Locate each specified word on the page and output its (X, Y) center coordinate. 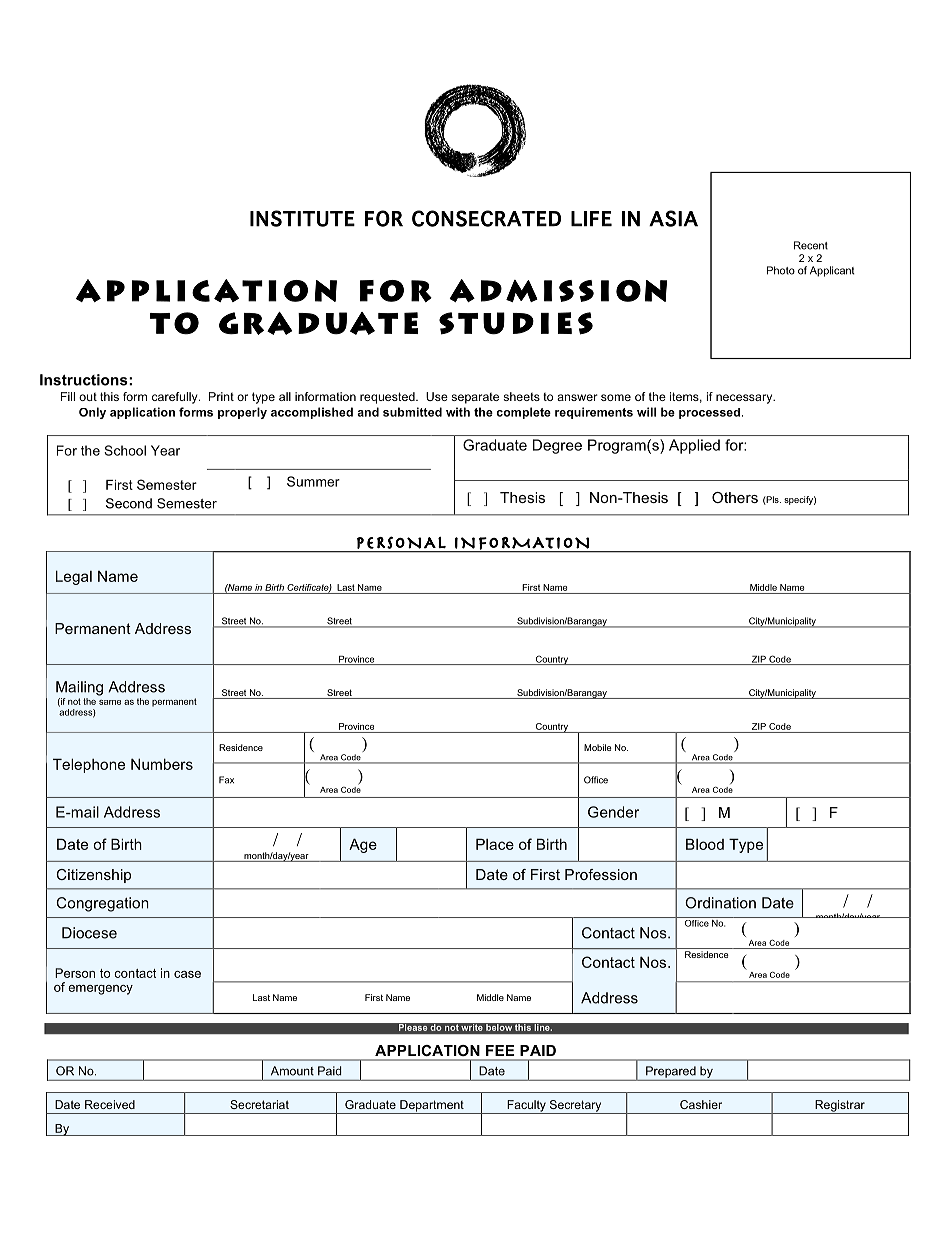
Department (432, 1107)
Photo (781, 270)
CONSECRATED (486, 218)
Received (110, 1104)
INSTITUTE (302, 218)
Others (735, 497)
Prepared (671, 1072)
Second (129, 503)
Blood (705, 844)
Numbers (162, 764)
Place (495, 844)
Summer (313, 481)
